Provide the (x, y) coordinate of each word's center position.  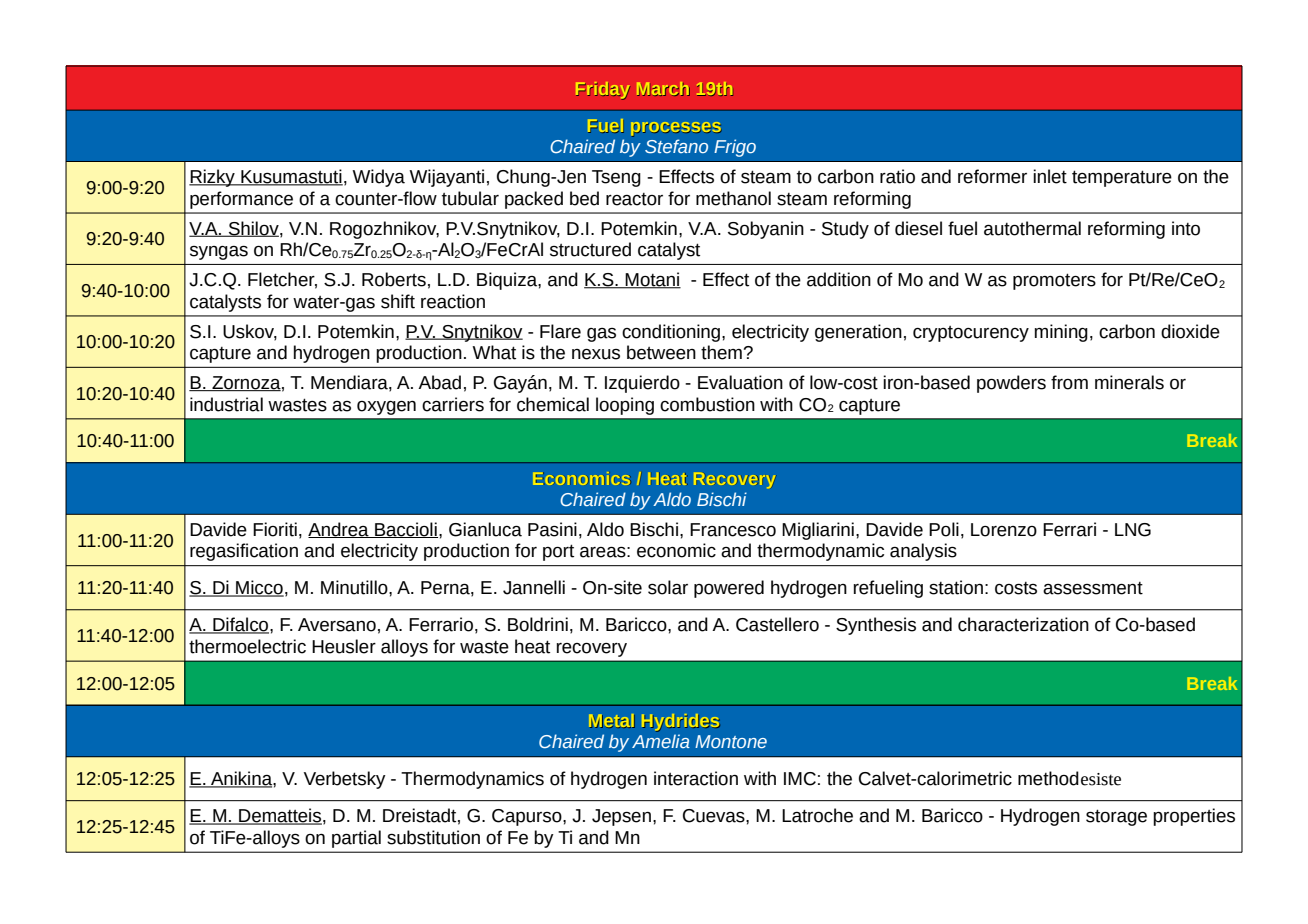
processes (676, 129)
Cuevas (715, 816)
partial (356, 839)
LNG (1133, 530)
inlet (1050, 176)
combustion (707, 404)
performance (241, 200)
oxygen (386, 408)
